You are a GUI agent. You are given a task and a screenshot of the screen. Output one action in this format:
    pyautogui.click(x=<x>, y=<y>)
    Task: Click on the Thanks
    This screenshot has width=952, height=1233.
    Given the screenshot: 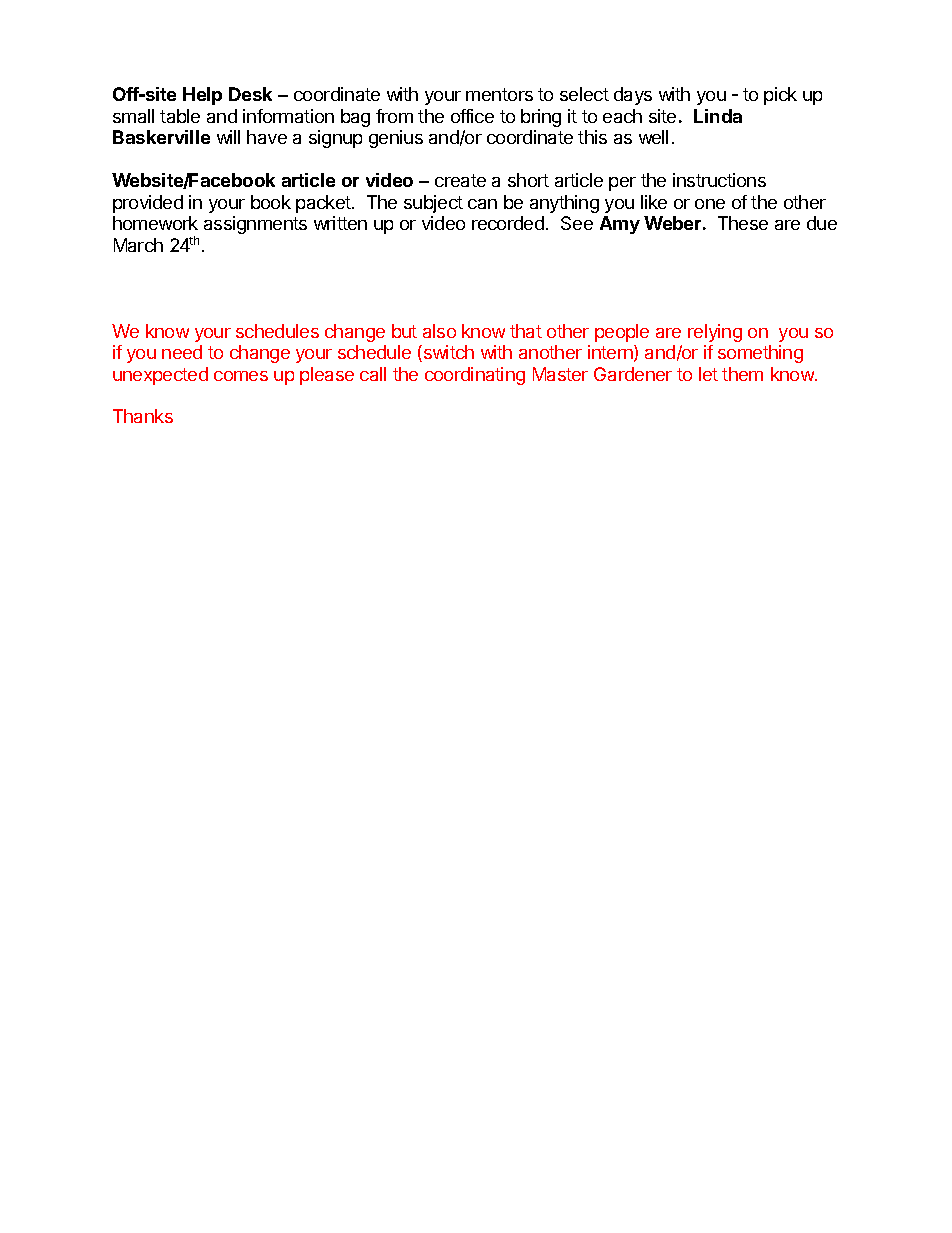 What is the action you would take?
    pyautogui.click(x=143, y=416)
